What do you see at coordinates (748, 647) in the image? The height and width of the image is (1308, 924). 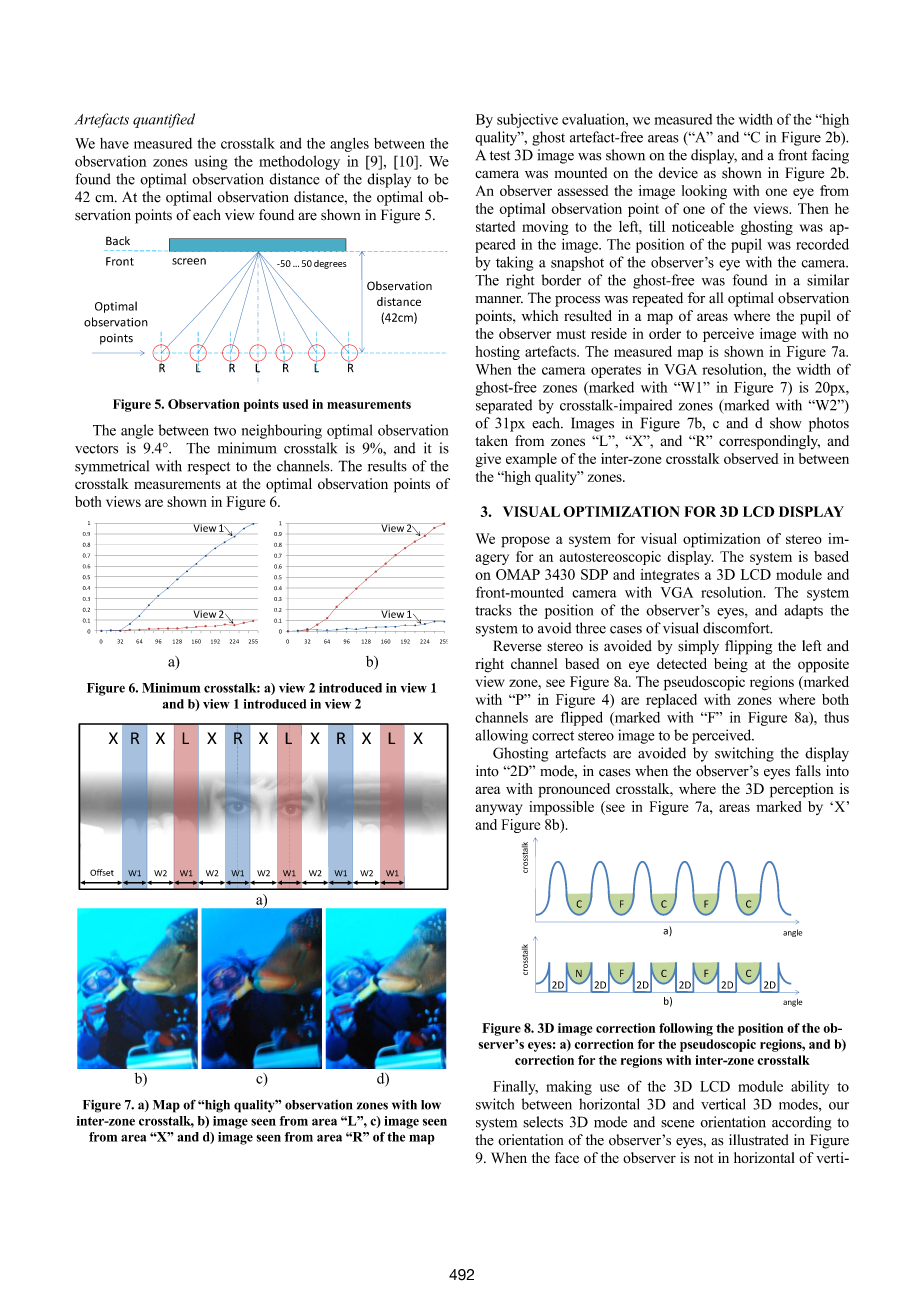 I see `flipping` at bounding box center [748, 647].
